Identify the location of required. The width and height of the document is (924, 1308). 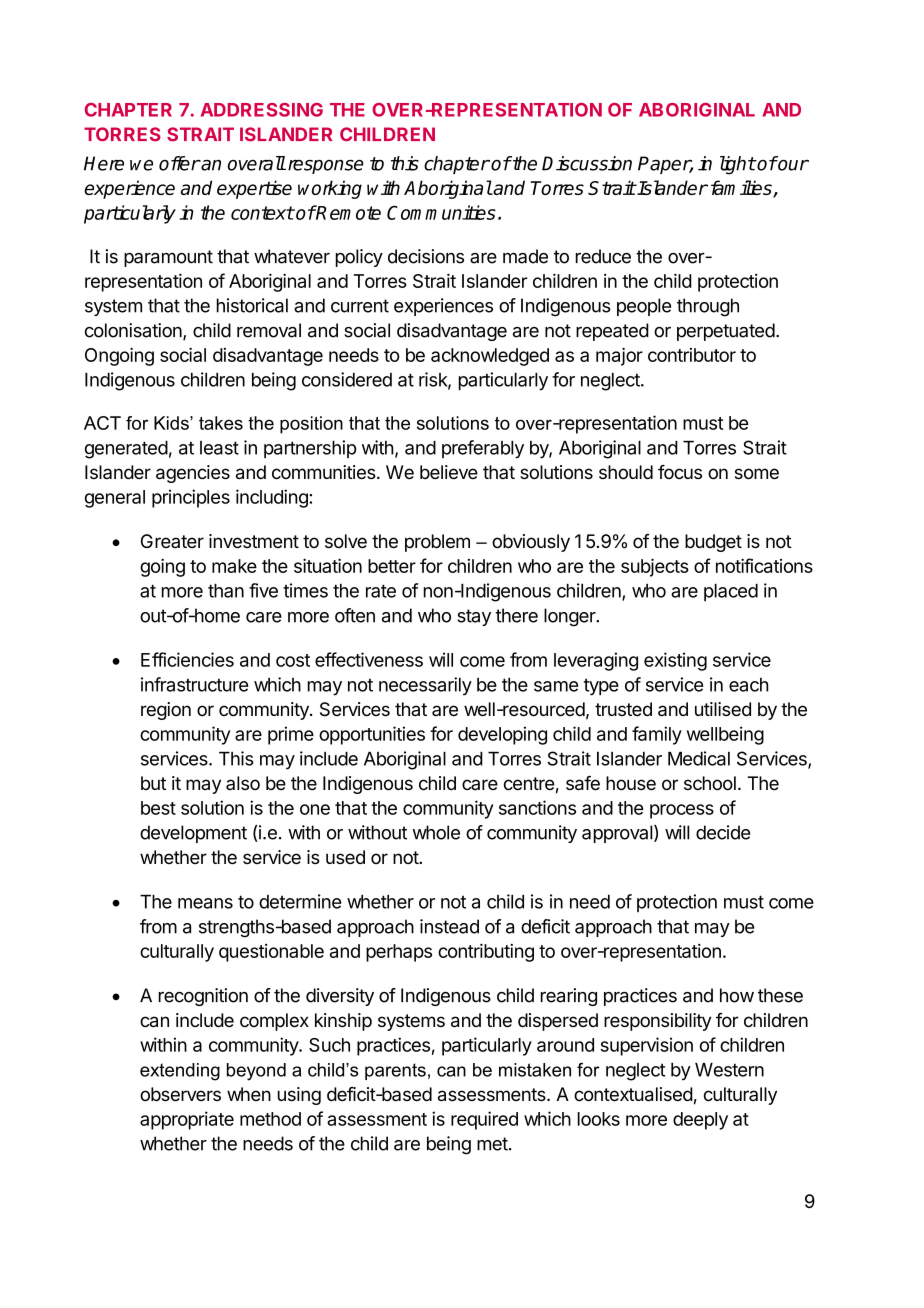
(484, 1120).
